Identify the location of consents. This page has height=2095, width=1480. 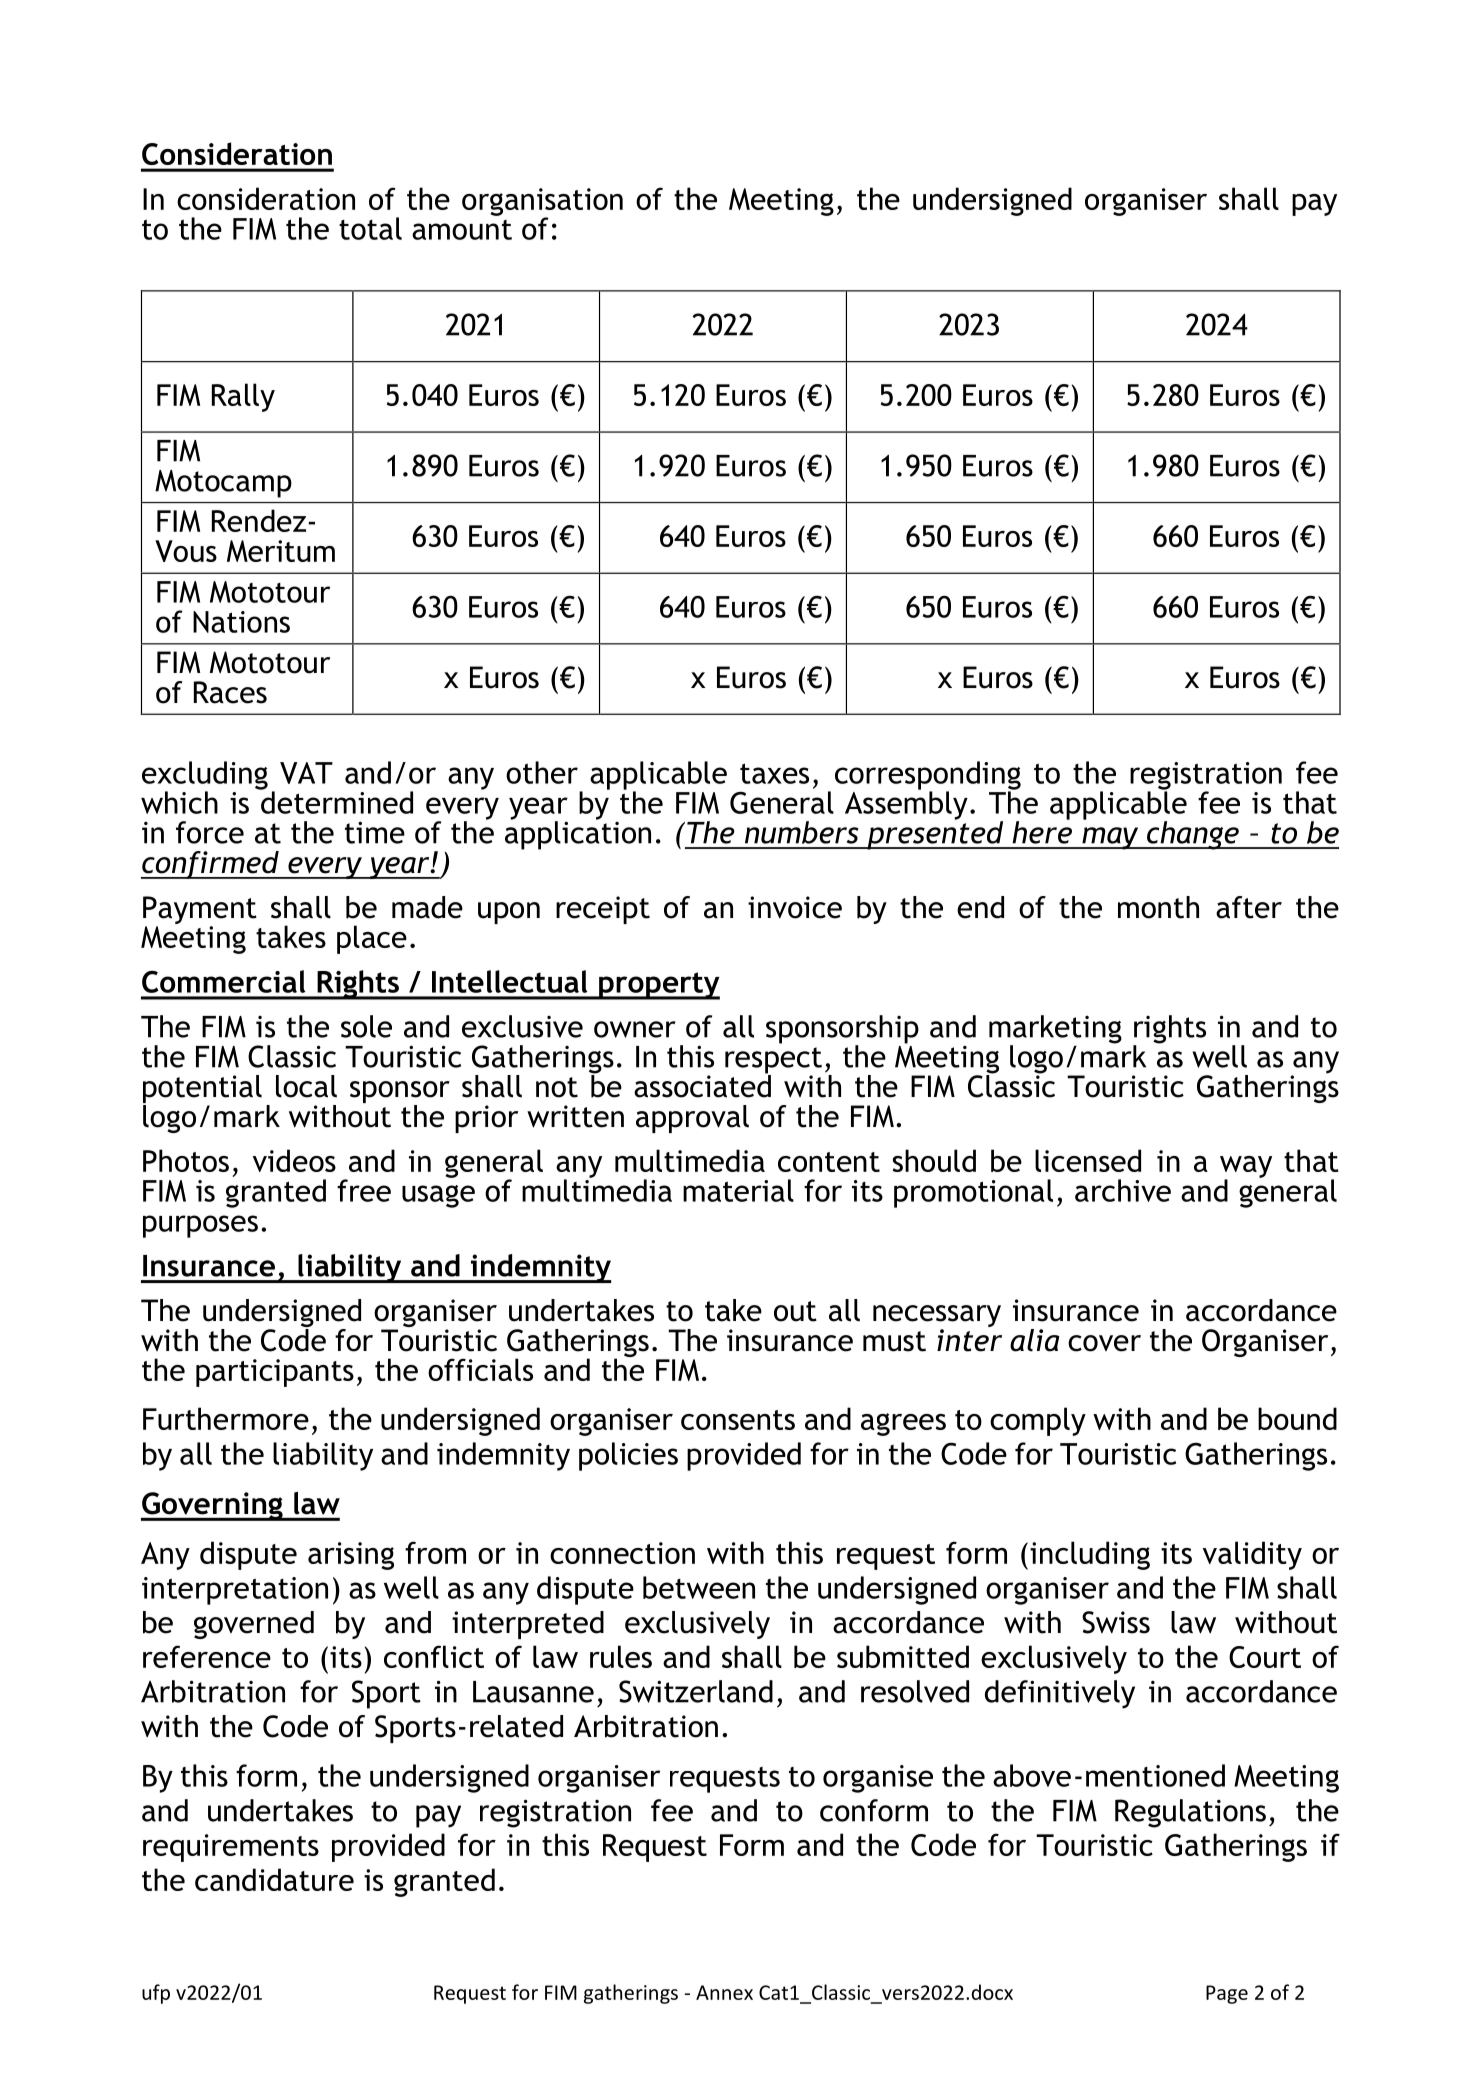
(738, 1420).
